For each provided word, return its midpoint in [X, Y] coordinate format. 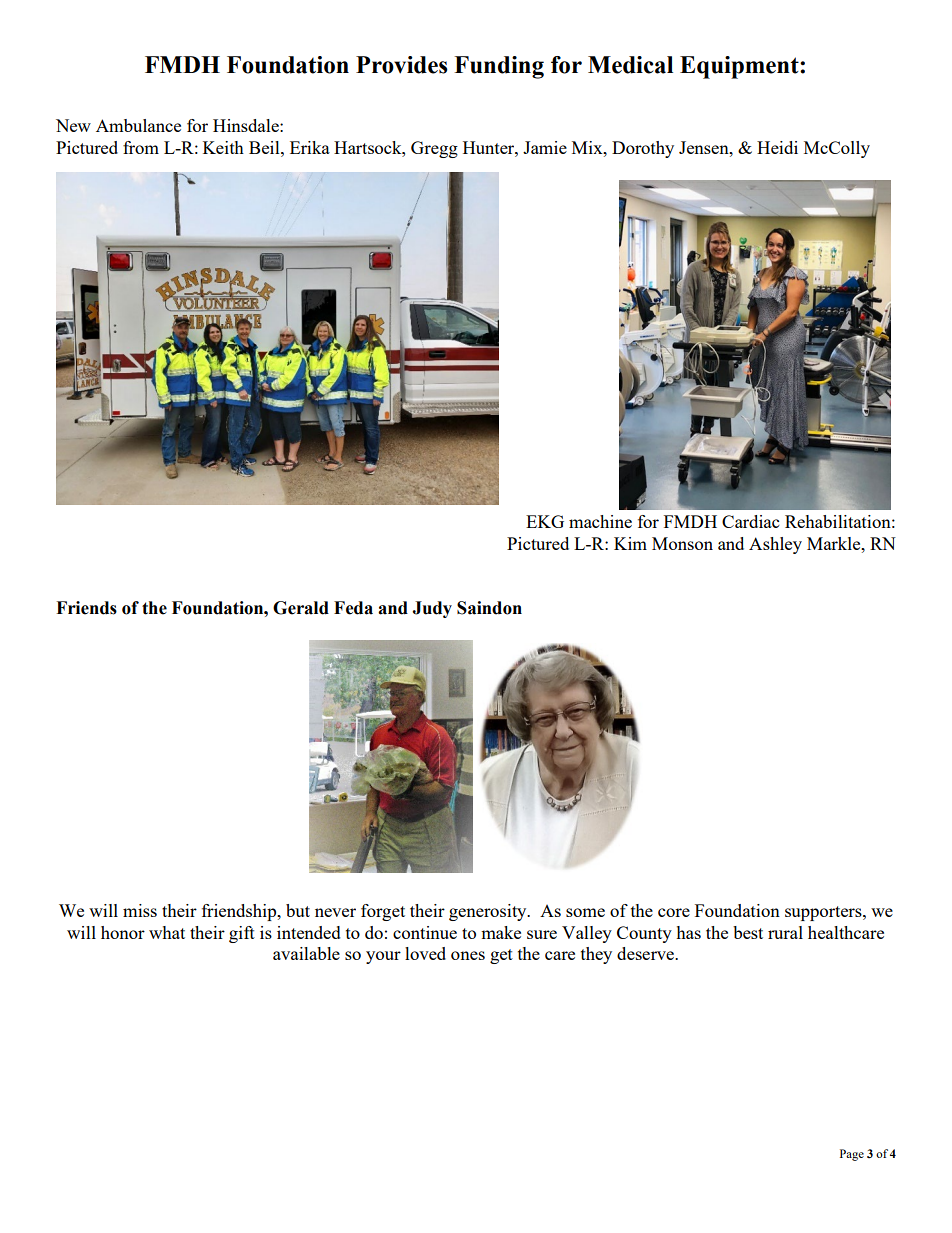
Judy [432, 609]
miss [140, 910]
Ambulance [138, 125]
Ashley [775, 545]
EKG [545, 521]
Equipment [740, 67]
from [141, 147]
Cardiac [750, 521]
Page [852, 1155]
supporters [824, 913]
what [167, 932]
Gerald [301, 608]
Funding [499, 67]
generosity [489, 912]
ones [468, 955]
